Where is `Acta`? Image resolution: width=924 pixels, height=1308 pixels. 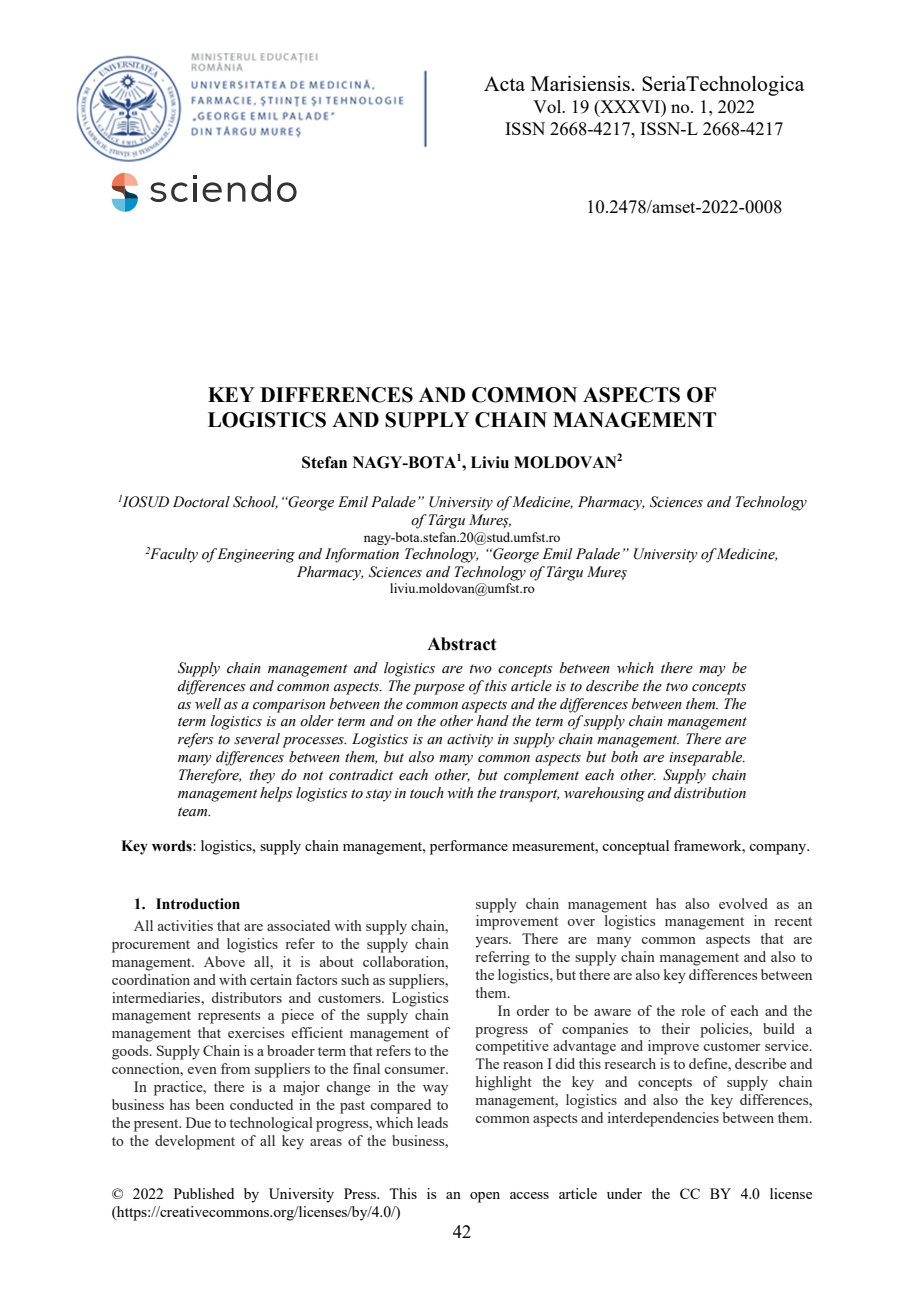
Acta is located at coordinates (504, 83).
